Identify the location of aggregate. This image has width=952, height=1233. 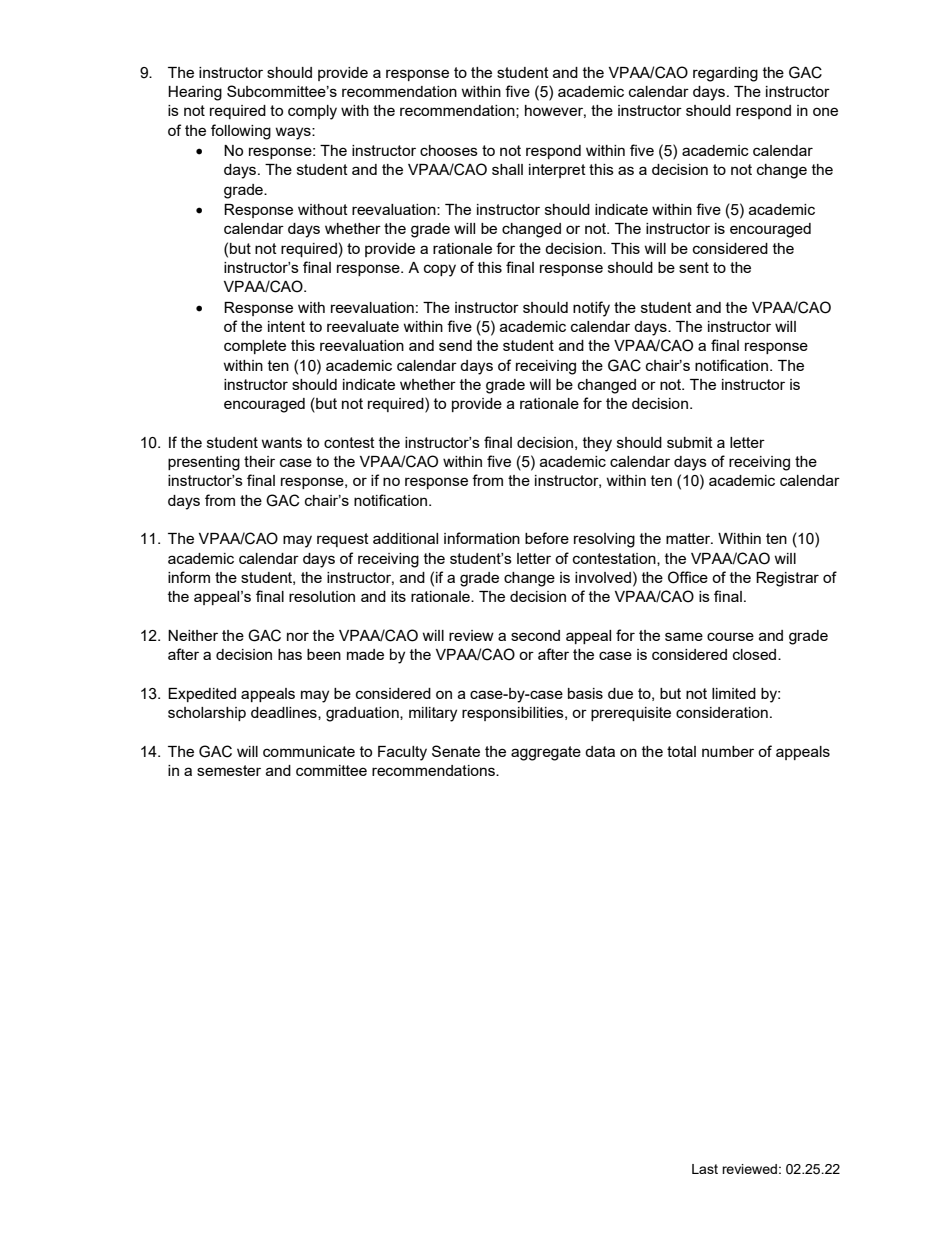
(546, 753).
